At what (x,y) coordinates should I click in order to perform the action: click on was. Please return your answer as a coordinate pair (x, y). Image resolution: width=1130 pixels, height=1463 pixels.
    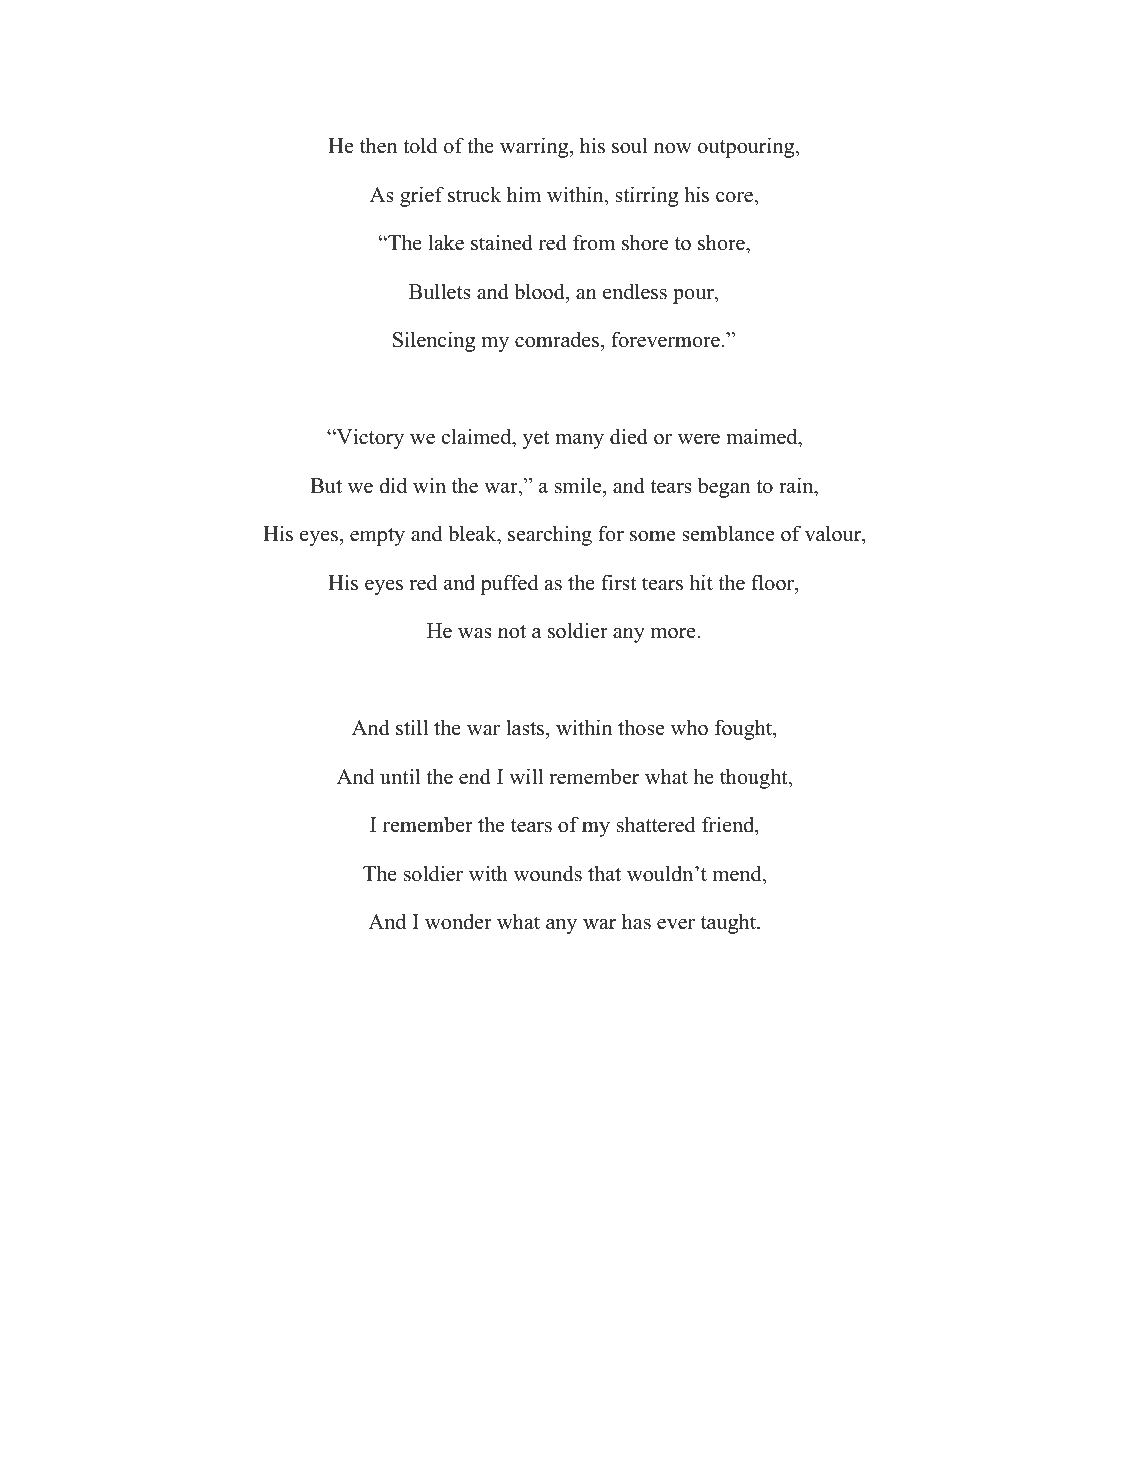
    Looking at the image, I should click on (475, 633).
